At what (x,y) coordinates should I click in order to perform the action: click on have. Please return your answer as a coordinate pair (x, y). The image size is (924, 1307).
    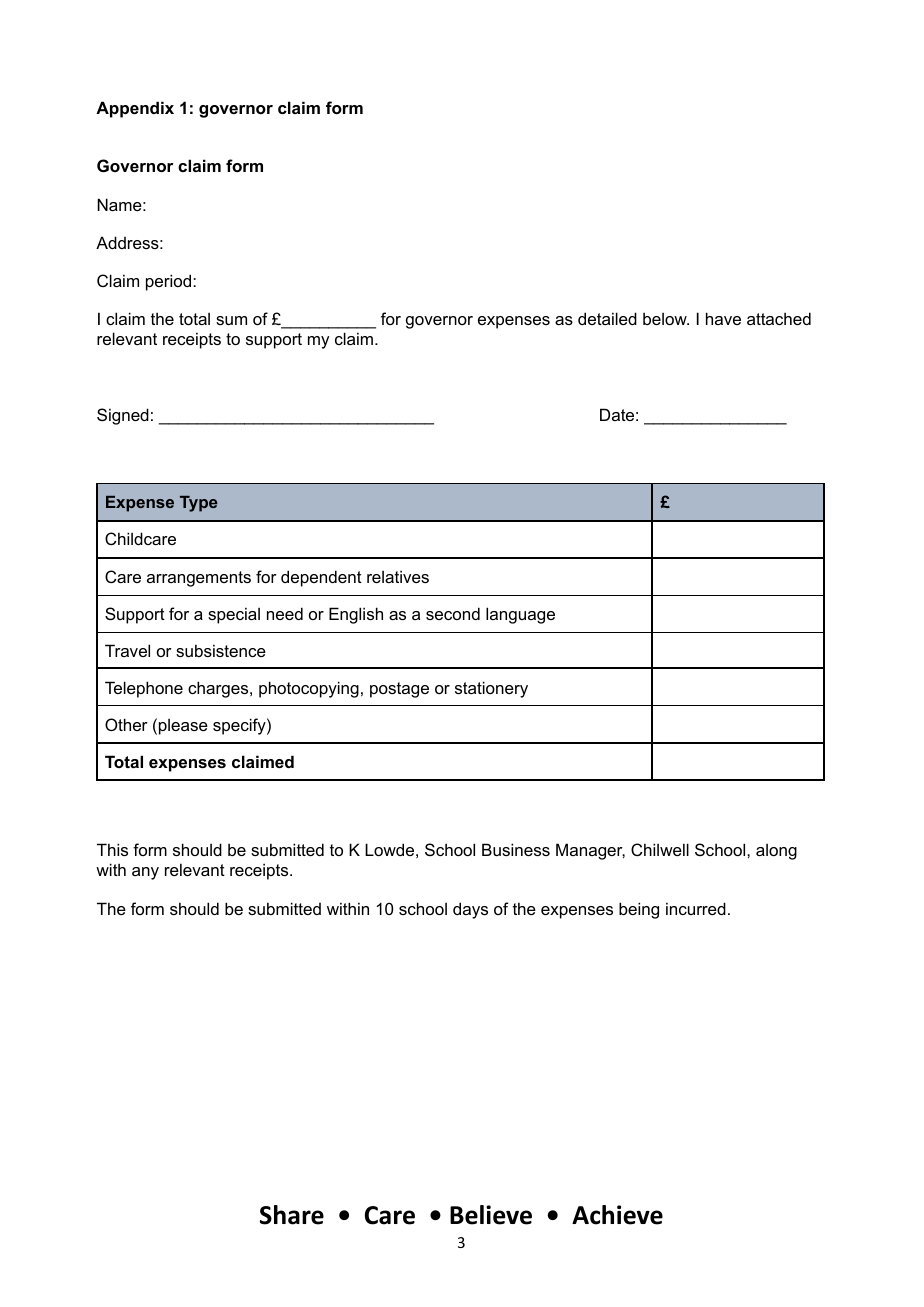
    Looking at the image, I should click on (723, 318).
